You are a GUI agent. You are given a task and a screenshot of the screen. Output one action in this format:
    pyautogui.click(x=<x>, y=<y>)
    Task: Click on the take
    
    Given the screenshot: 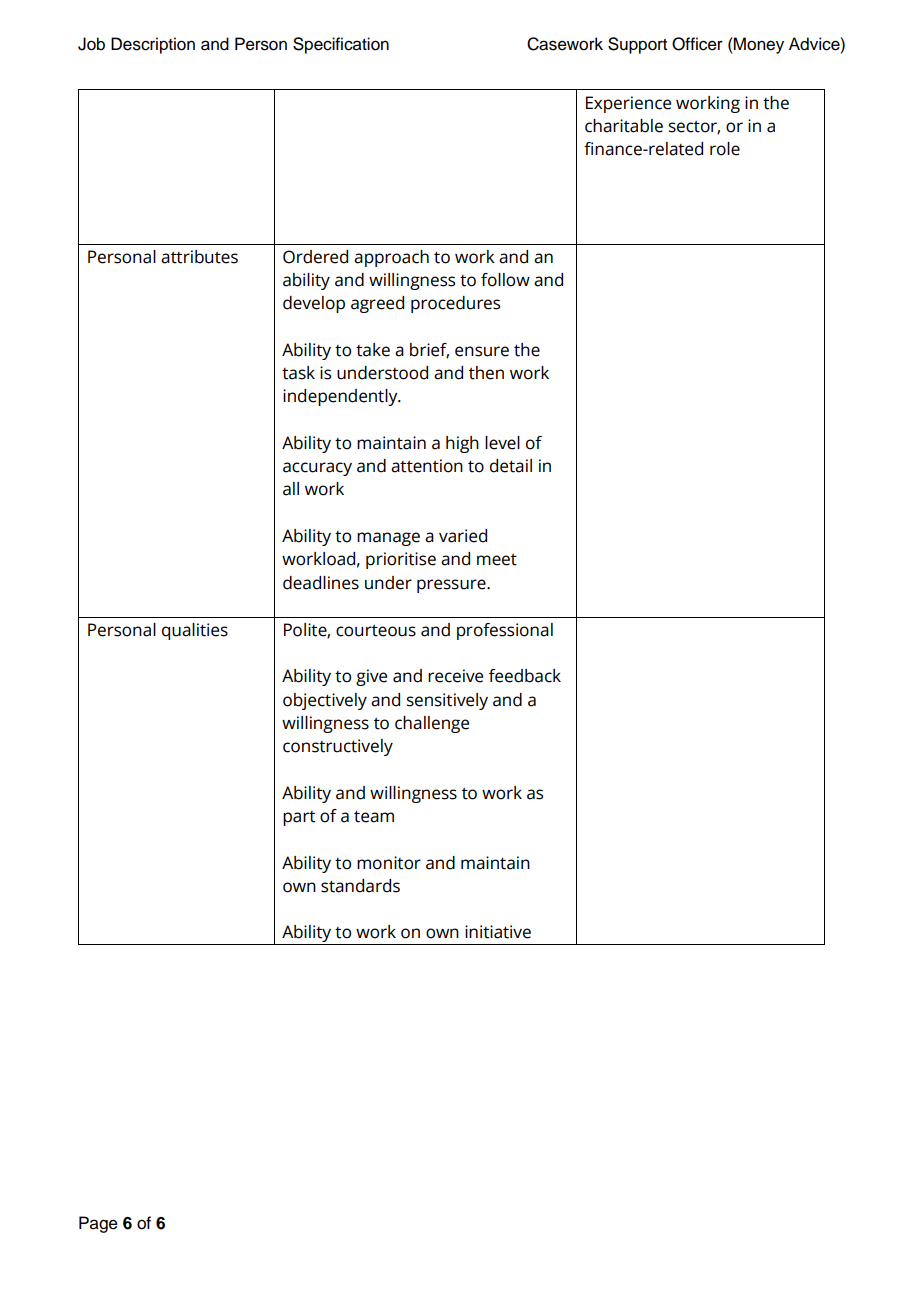 What is the action you would take?
    pyautogui.click(x=373, y=350)
